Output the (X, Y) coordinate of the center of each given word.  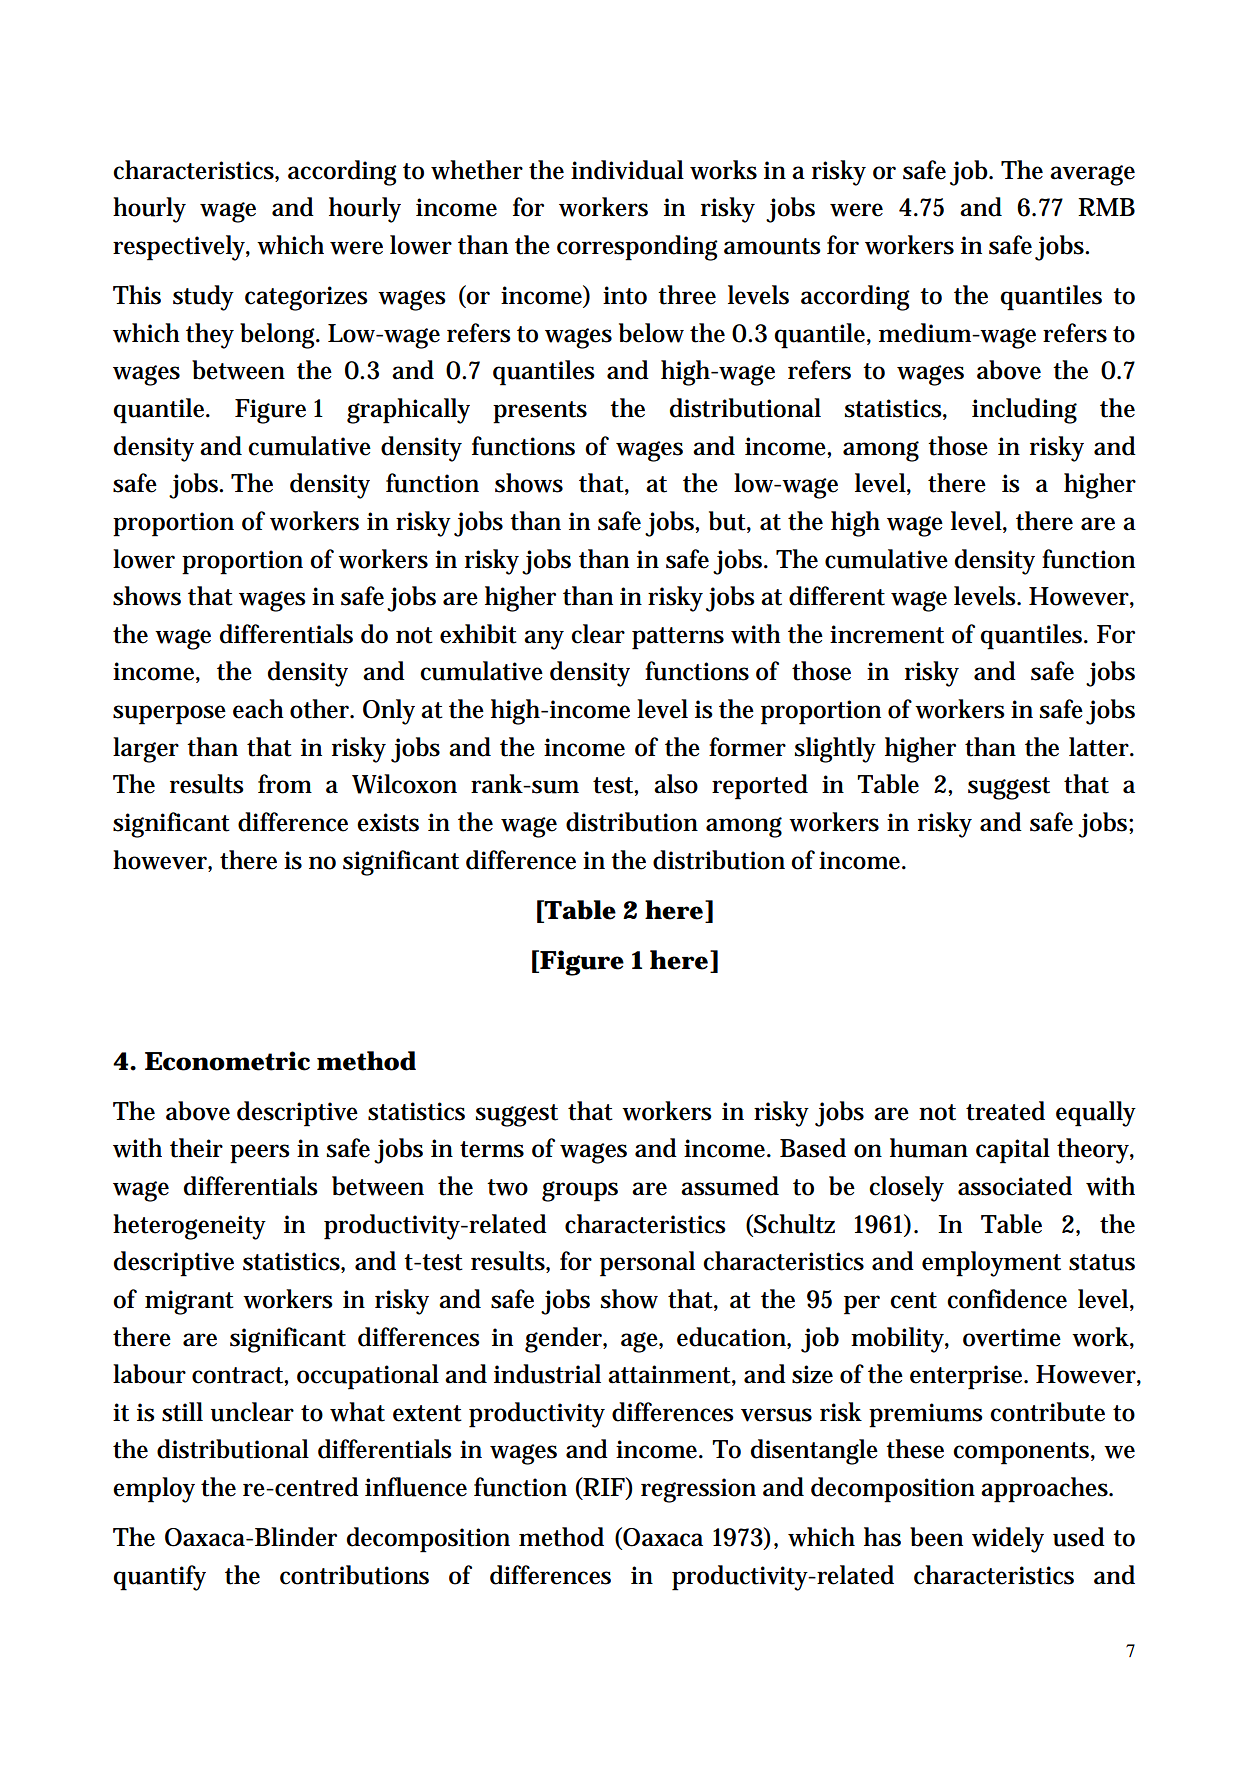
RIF (604, 1488)
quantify (159, 1578)
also (676, 784)
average (1092, 175)
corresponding (637, 248)
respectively (181, 248)
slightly (835, 750)
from (285, 784)
